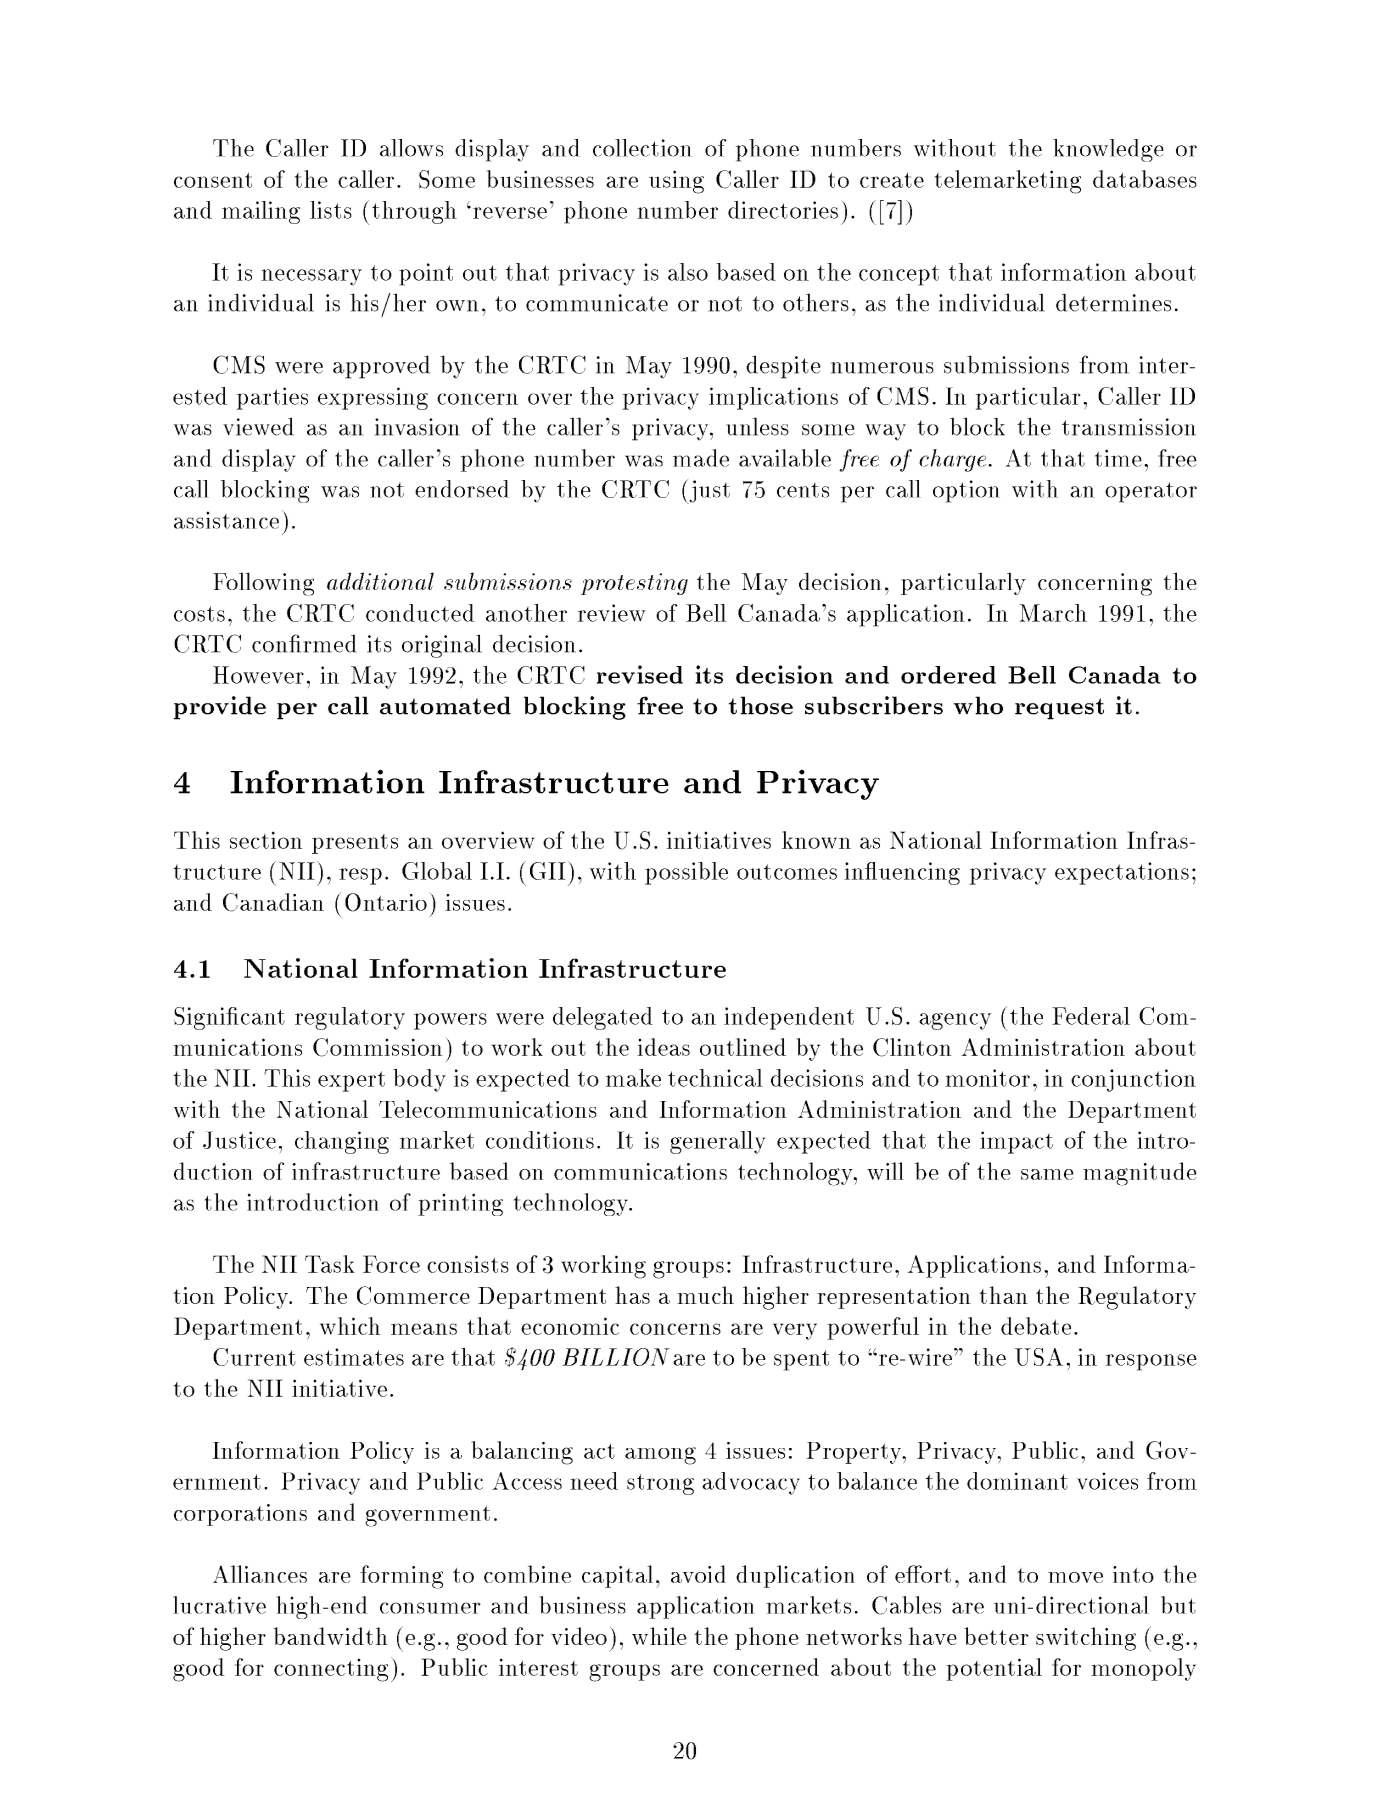 Image resolution: width=1400 pixels, height=1812 pixels. Describe the element at coordinates (1086, 1639) in the screenshot. I see `switching` at that location.
